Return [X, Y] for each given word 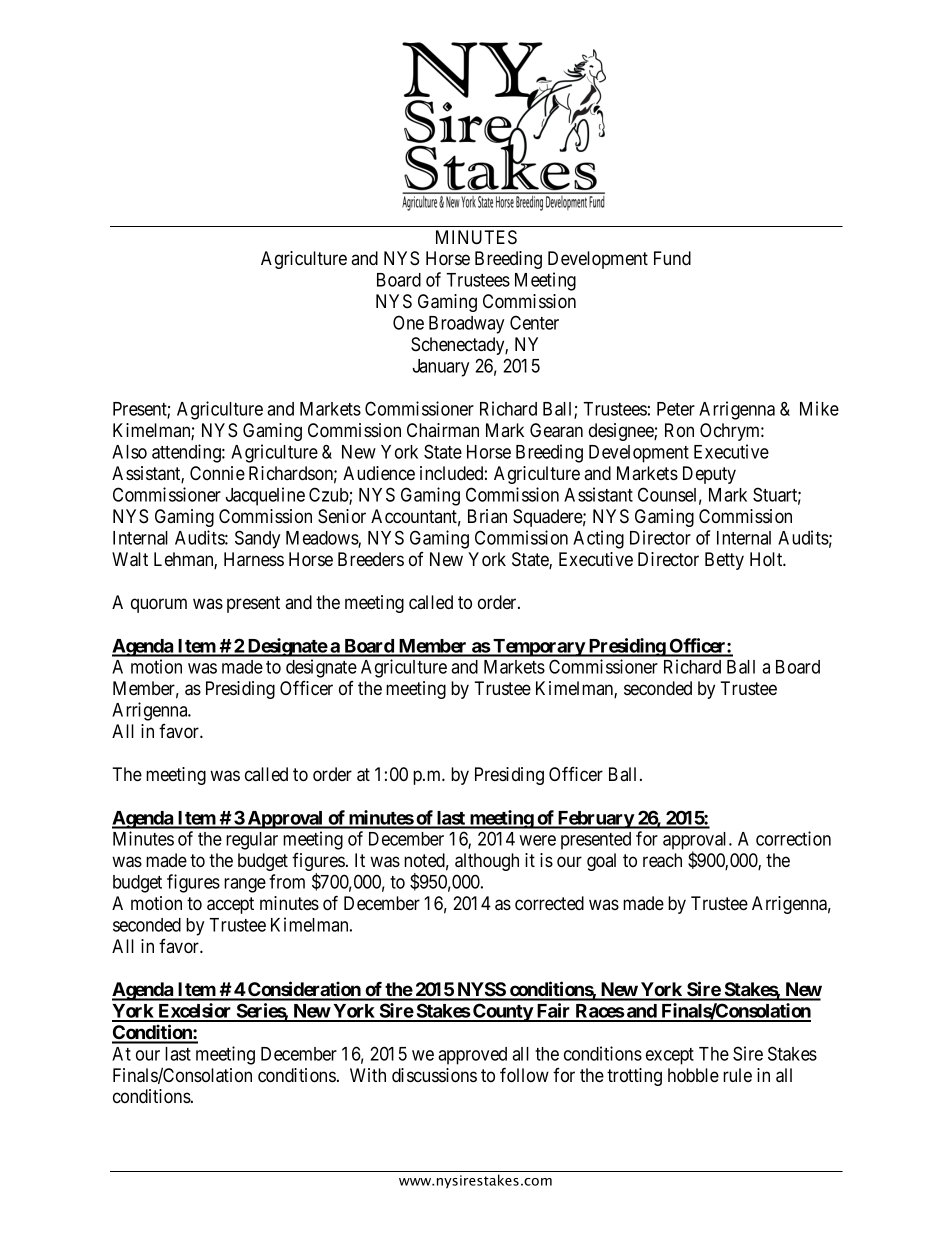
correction [793, 838]
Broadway [466, 325]
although [487, 862]
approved [472, 1056]
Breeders [371, 559]
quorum [159, 605]
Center [534, 322]
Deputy [709, 475]
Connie [217, 473]
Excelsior [195, 1012]
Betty [724, 561]
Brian [487, 516]
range [245, 885]
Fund [672, 258]
